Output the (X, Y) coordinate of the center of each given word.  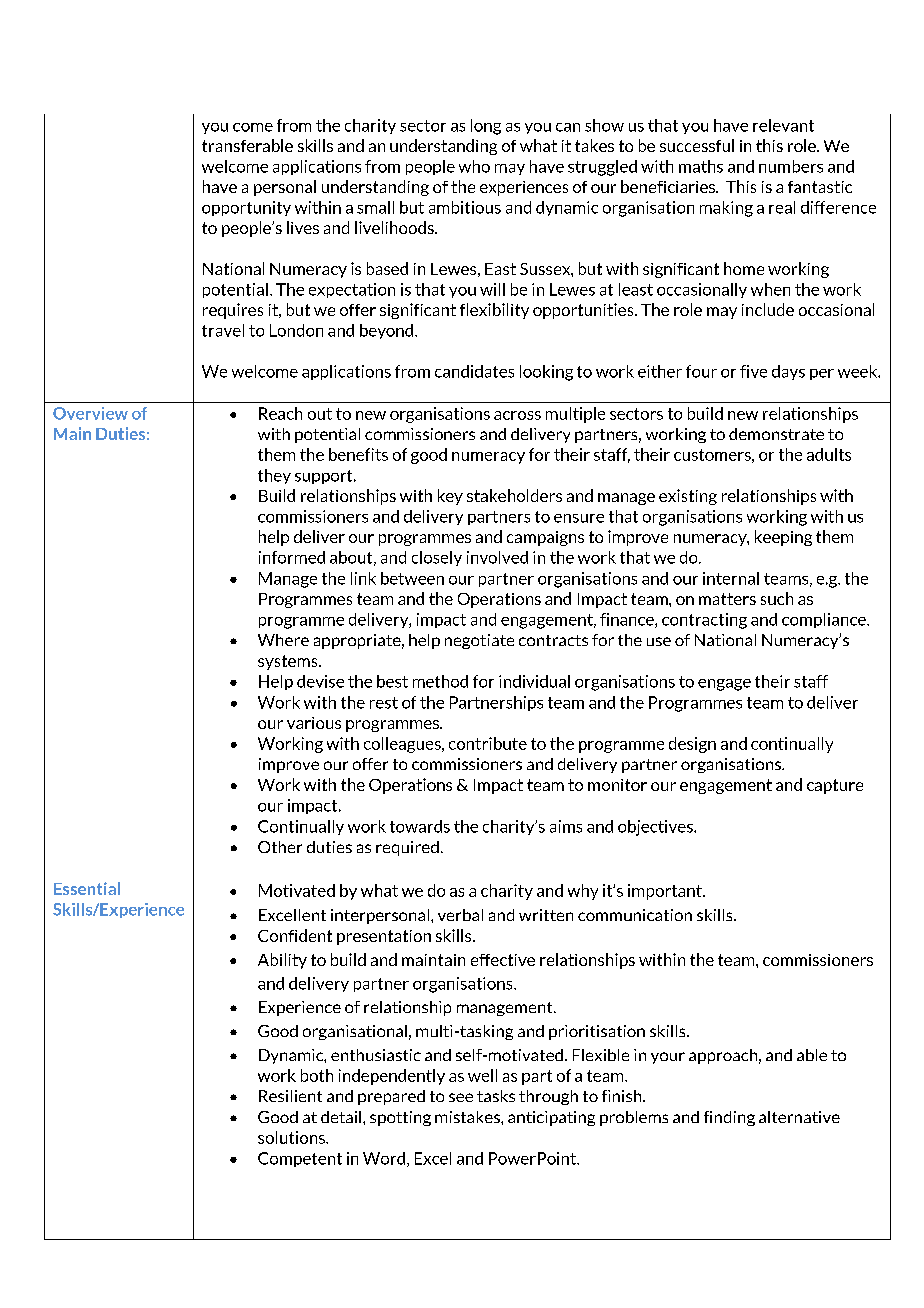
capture (835, 786)
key (450, 497)
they (274, 476)
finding (729, 1118)
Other (280, 847)
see (461, 1097)
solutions (292, 1137)
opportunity (246, 208)
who (474, 166)
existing (688, 497)
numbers (791, 166)
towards (420, 826)
